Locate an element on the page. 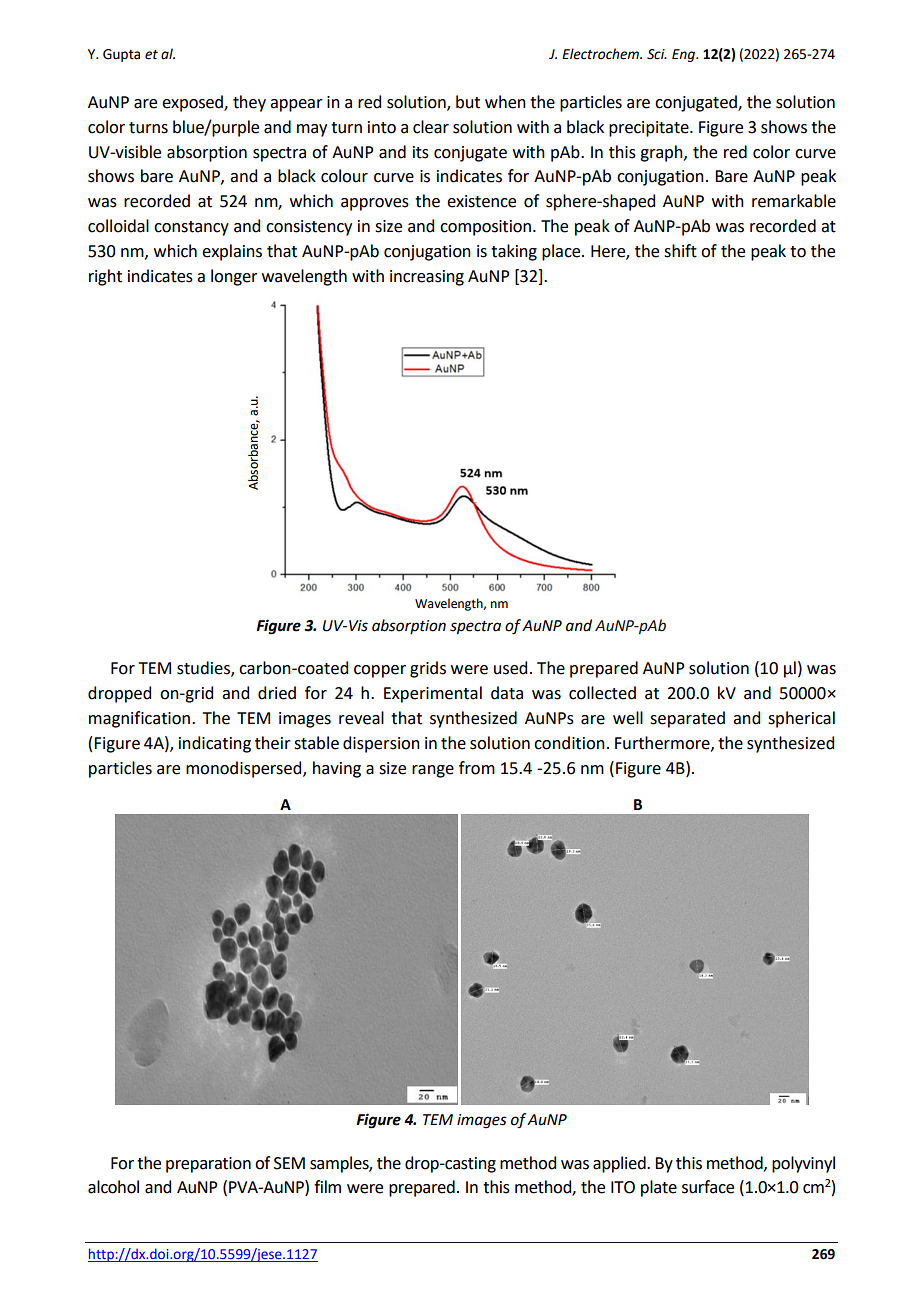 The height and width of the page is (1307, 924). but is located at coordinates (468, 102).
